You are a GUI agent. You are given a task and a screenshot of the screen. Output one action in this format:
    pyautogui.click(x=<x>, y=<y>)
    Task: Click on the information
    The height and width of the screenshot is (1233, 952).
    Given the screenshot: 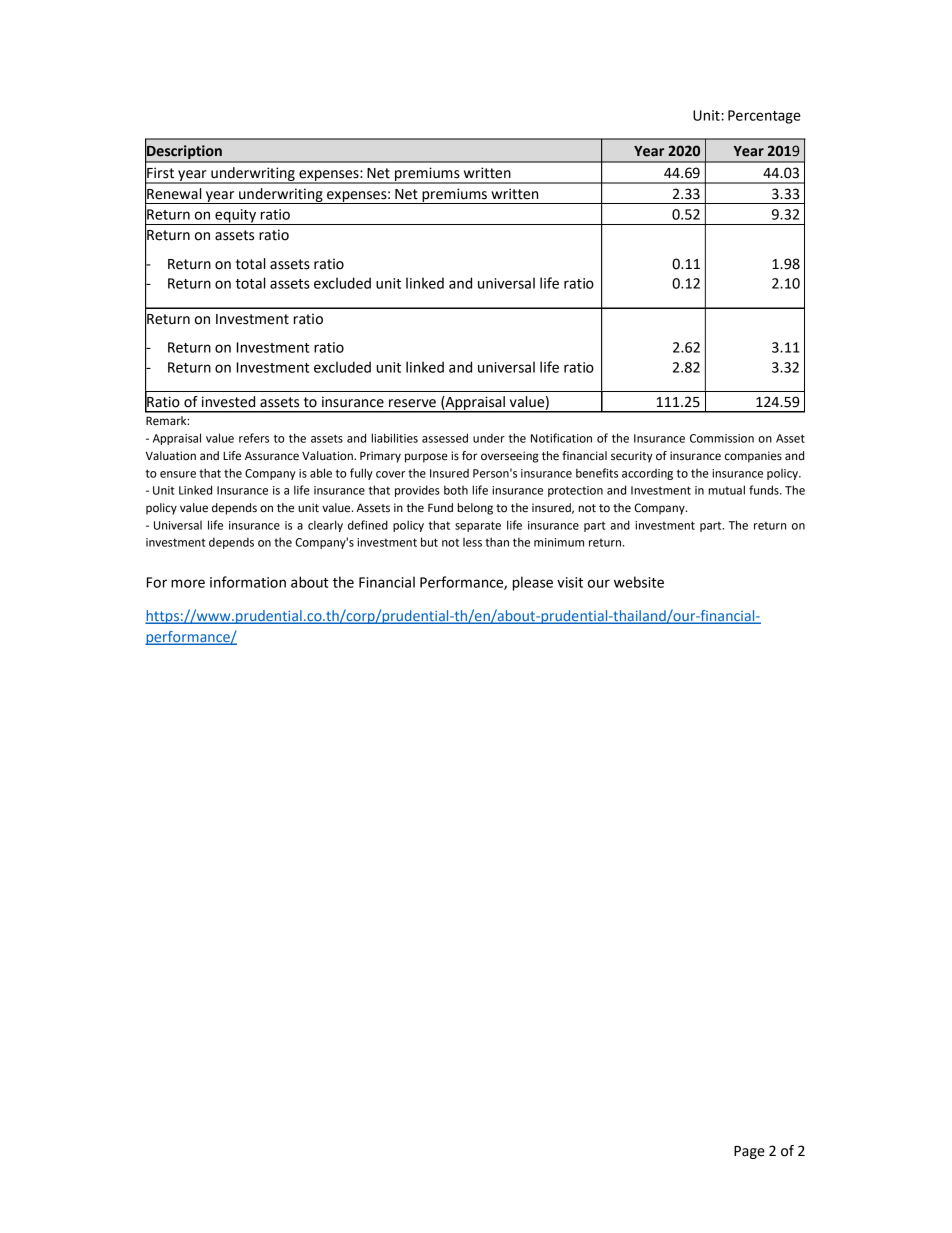 What is the action you would take?
    pyautogui.click(x=248, y=582)
